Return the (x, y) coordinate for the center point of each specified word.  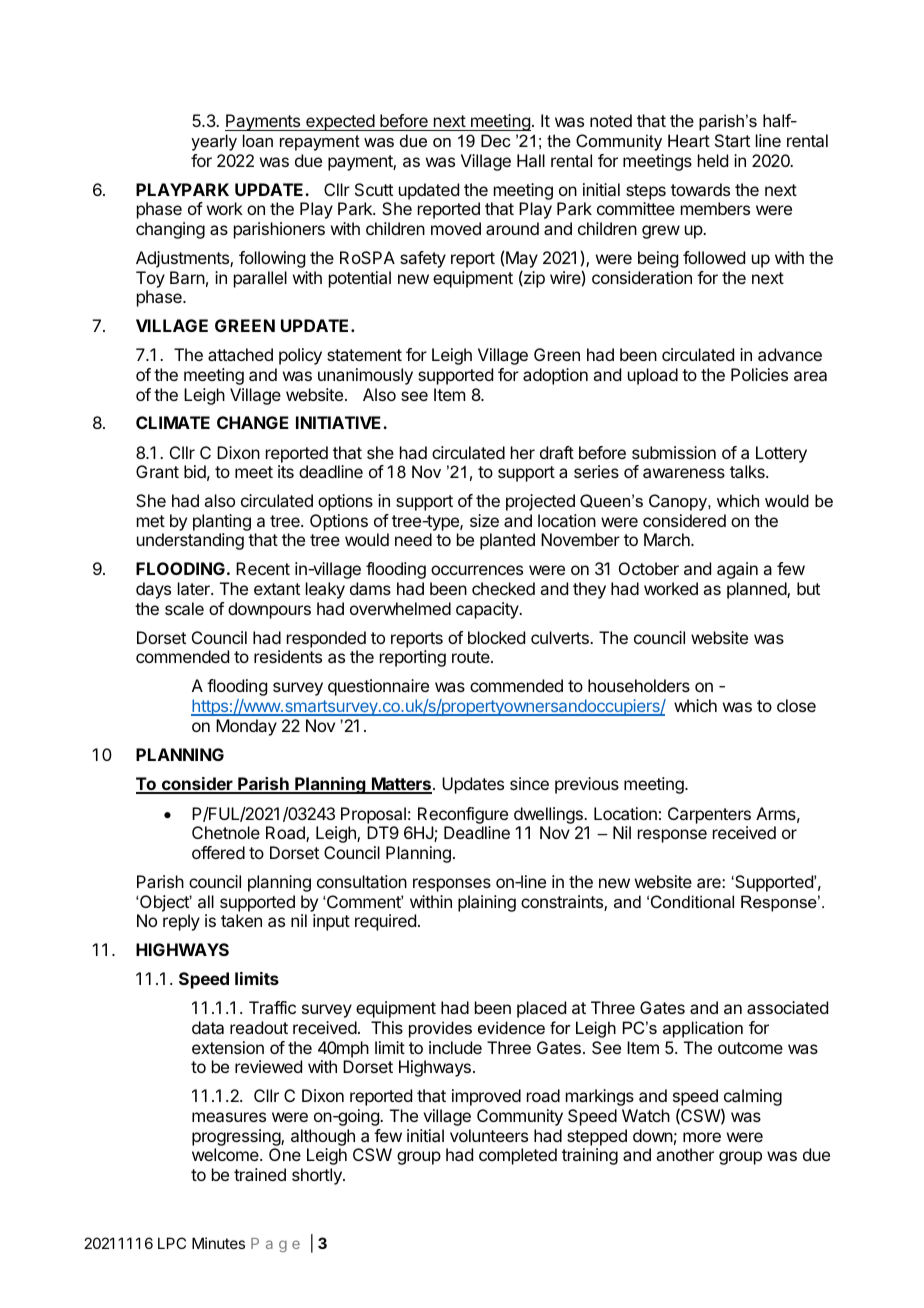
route (472, 657)
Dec (496, 140)
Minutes (218, 1243)
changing (170, 230)
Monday (246, 727)
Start (732, 140)
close (796, 705)
